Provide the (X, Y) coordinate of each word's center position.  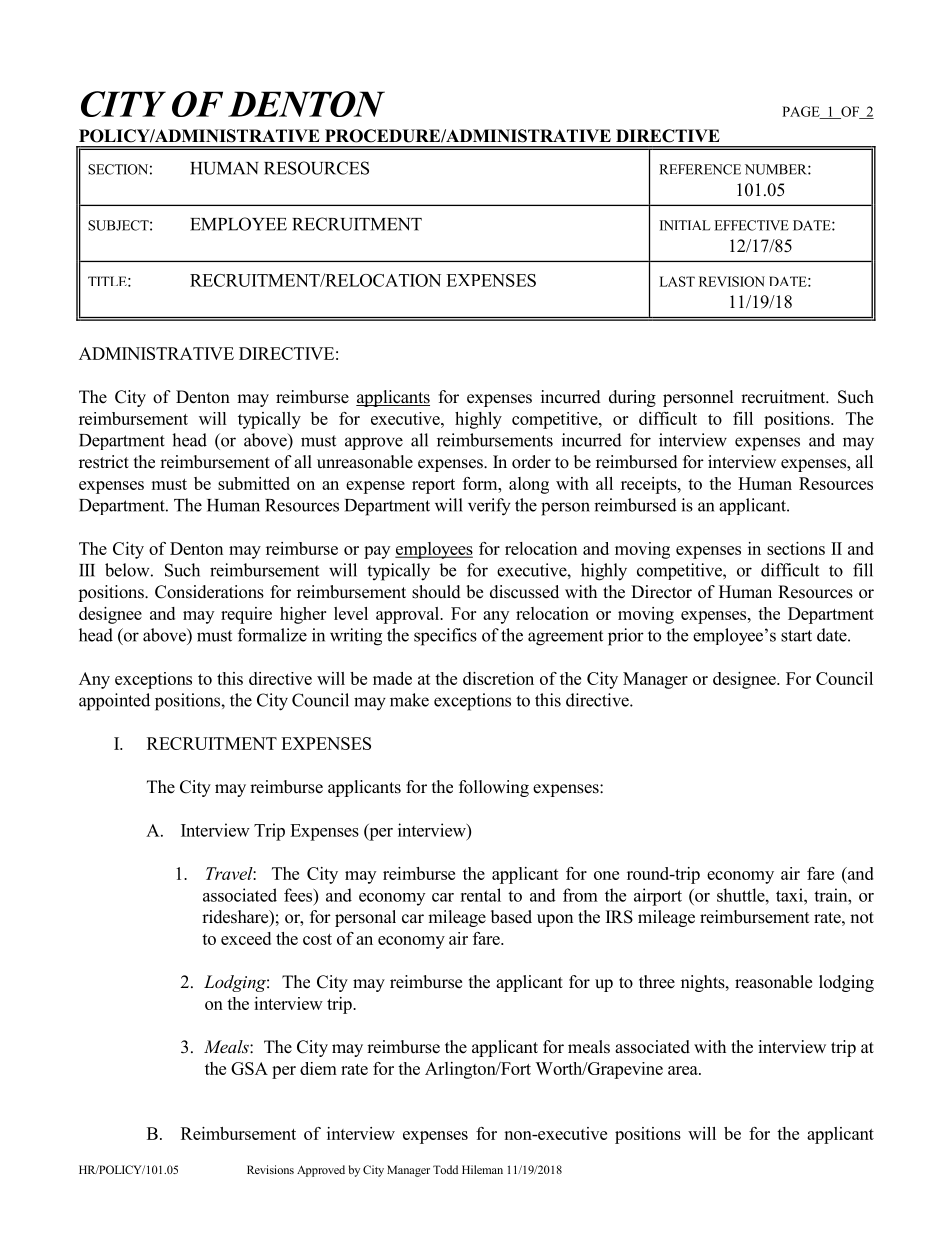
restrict (104, 462)
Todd (445, 1169)
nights (704, 983)
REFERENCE (700, 169)
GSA (249, 1068)
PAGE (802, 112)
